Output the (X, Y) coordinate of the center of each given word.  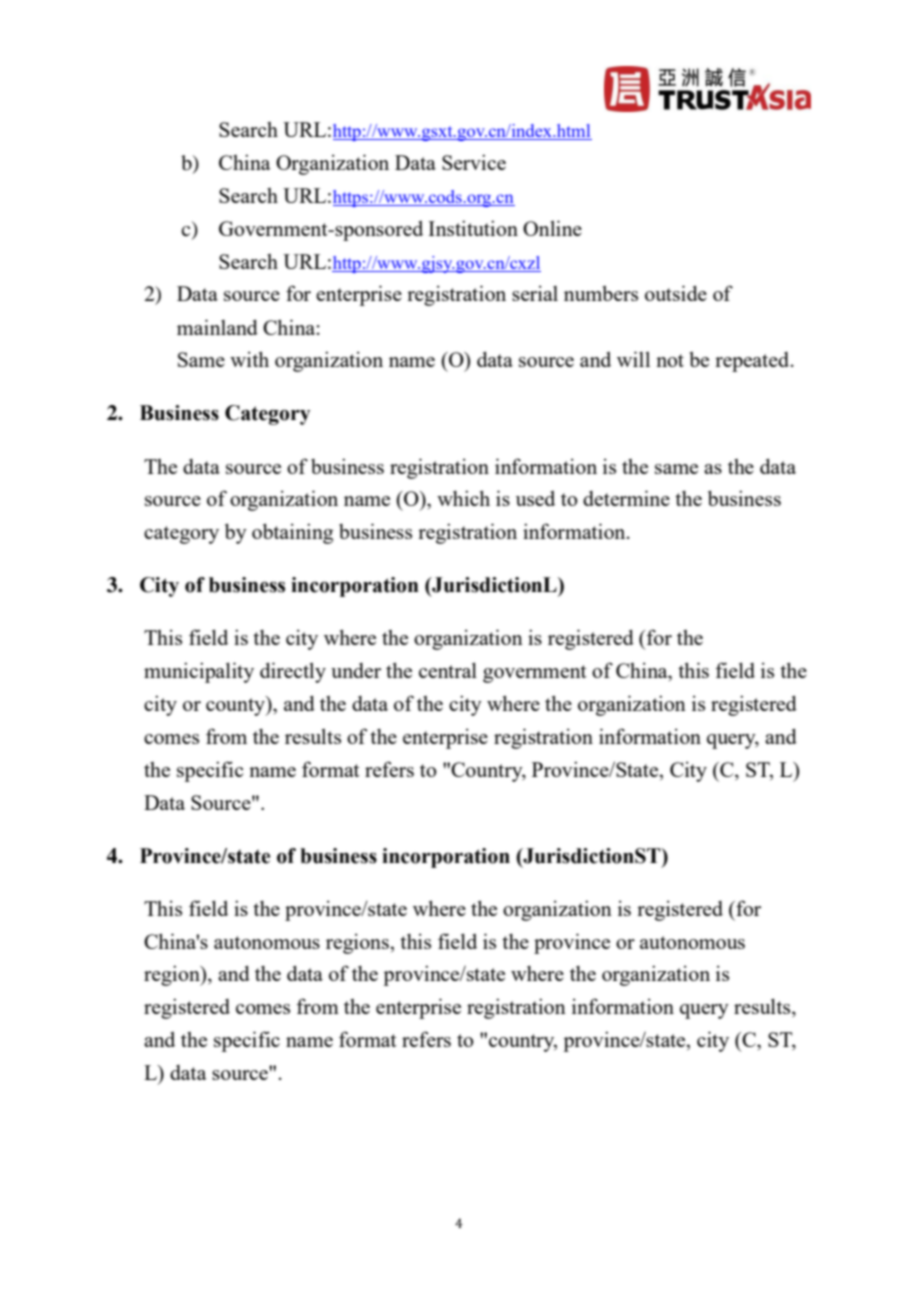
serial (535, 293)
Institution (473, 228)
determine (626, 498)
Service (474, 162)
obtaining (292, 533)
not (670, 360)
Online (552, 228)
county (236, 706)
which (463, 498)
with (249, 359)
